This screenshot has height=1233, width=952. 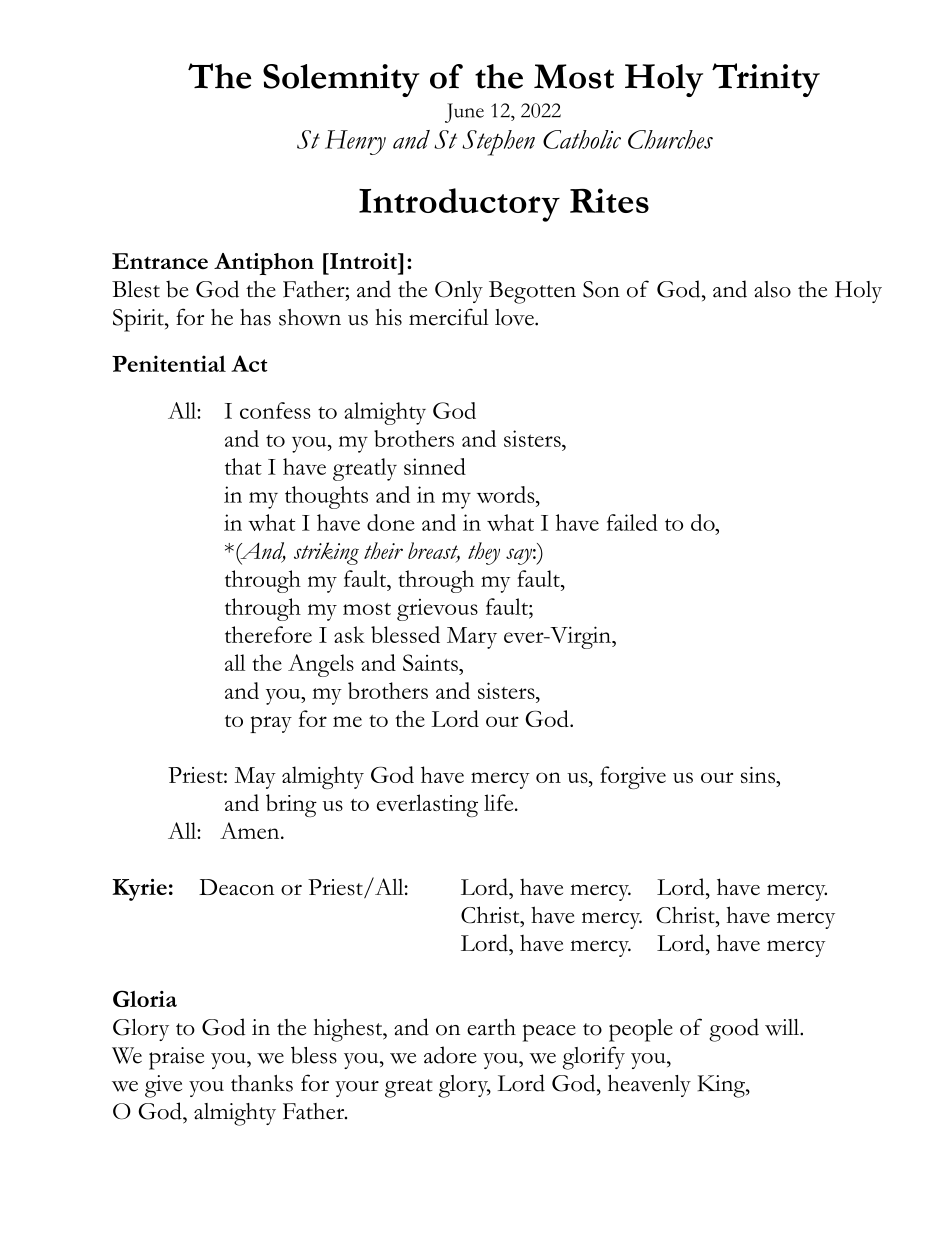 I want to click on Amen, so click(x=251, y=830).
